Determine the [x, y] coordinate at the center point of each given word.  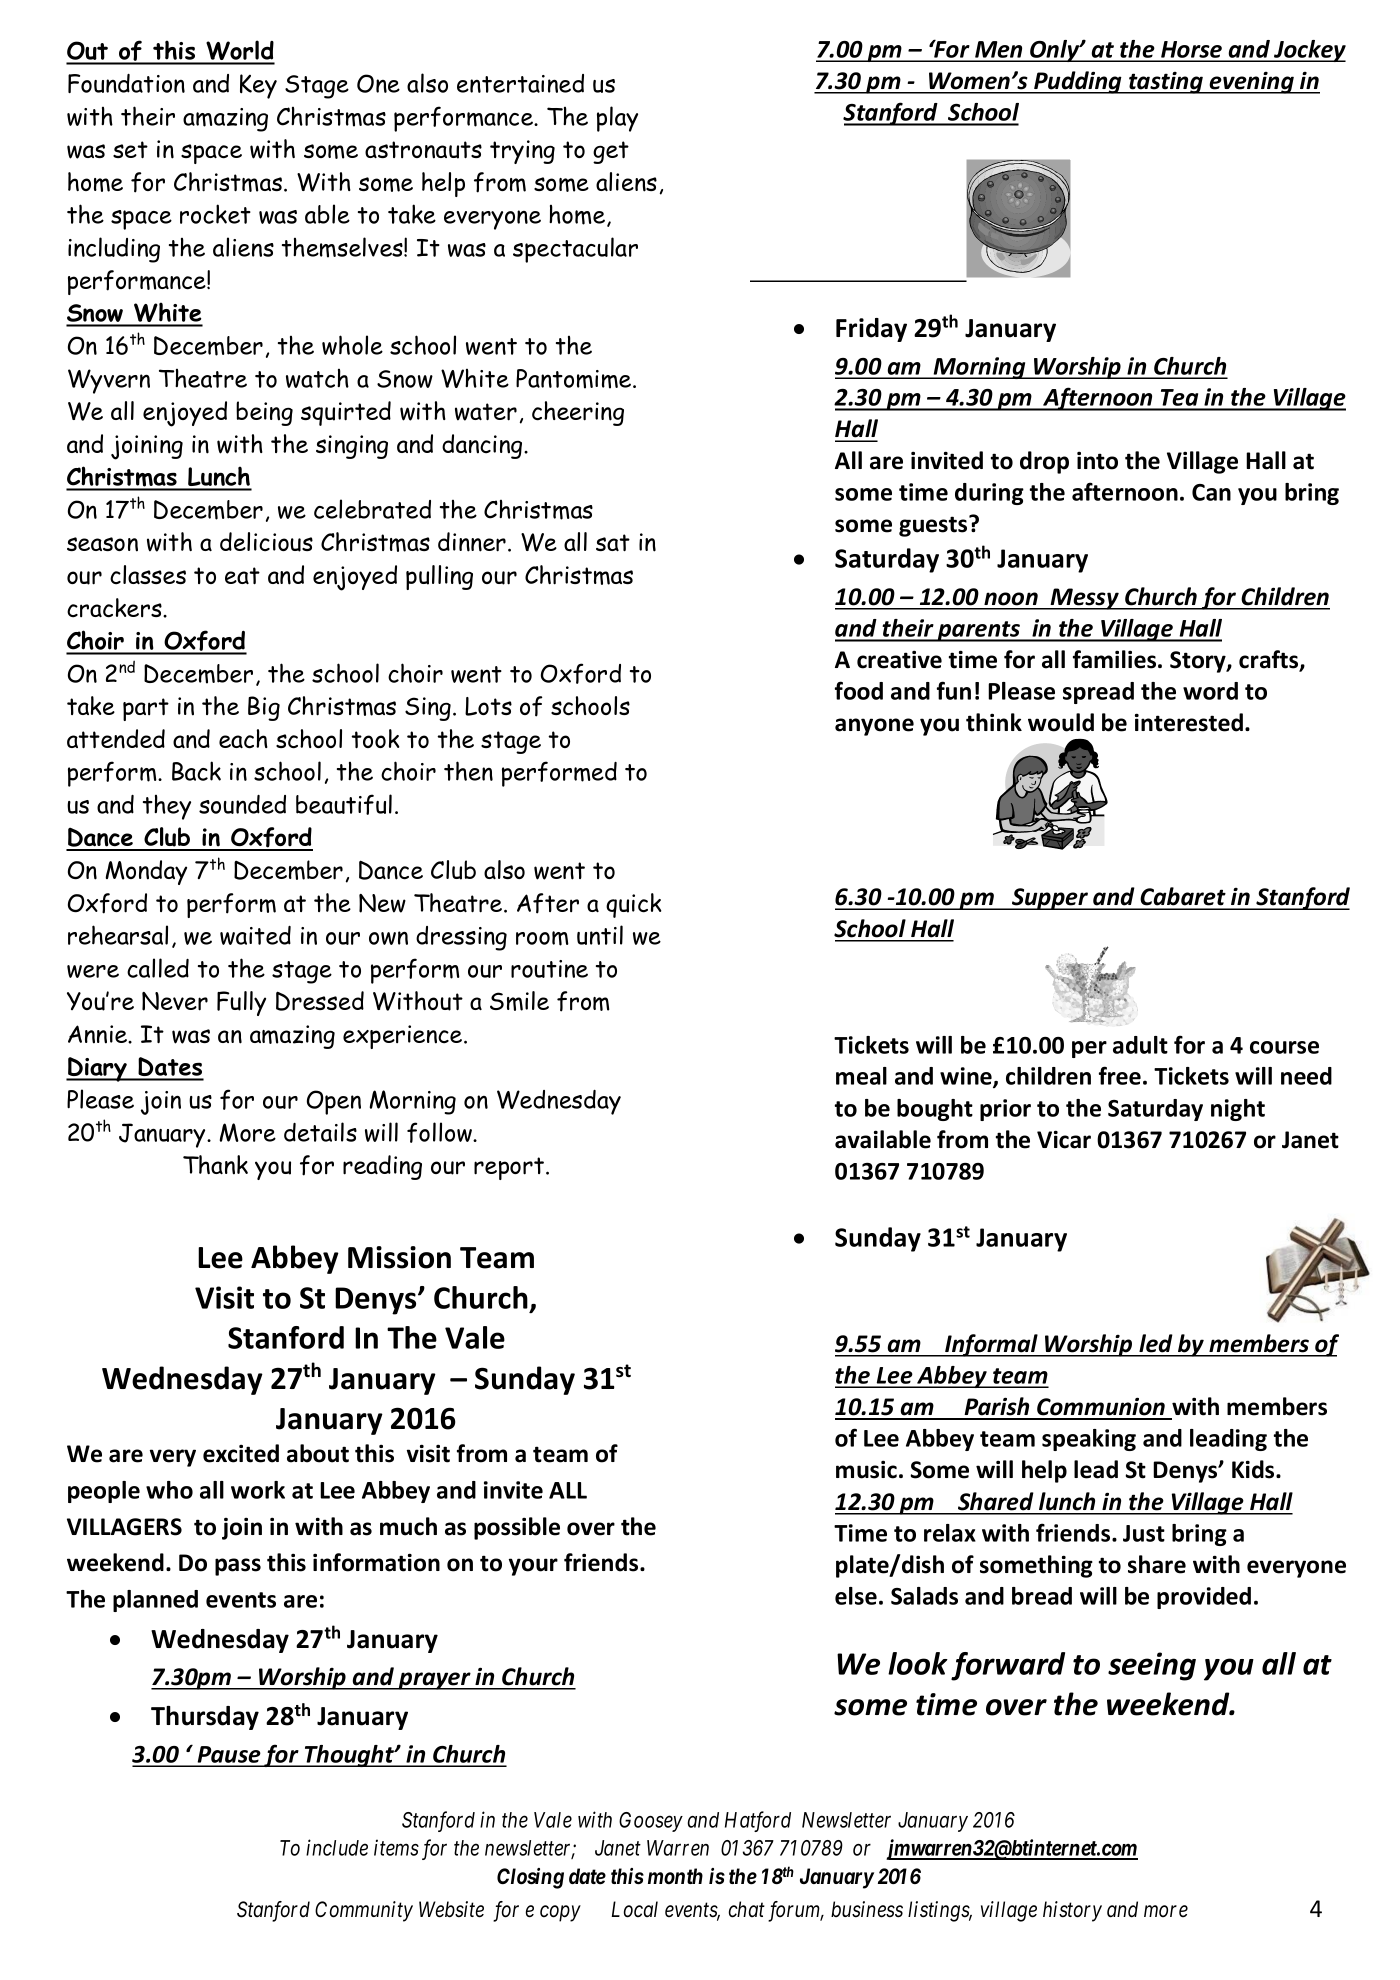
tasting [1166, 83]
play [617, 119]
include [337, 1847]
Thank [215, 1165]
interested [1190, 722]
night [1238, 1110]
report [510, 1168]
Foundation [126, 83]
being [264, 413]
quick [634, 905]
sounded [242, 804]
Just [1144, 1533]
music [866, 1469]
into [1097, 460]
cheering [578, 413]
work [258, 1490]
